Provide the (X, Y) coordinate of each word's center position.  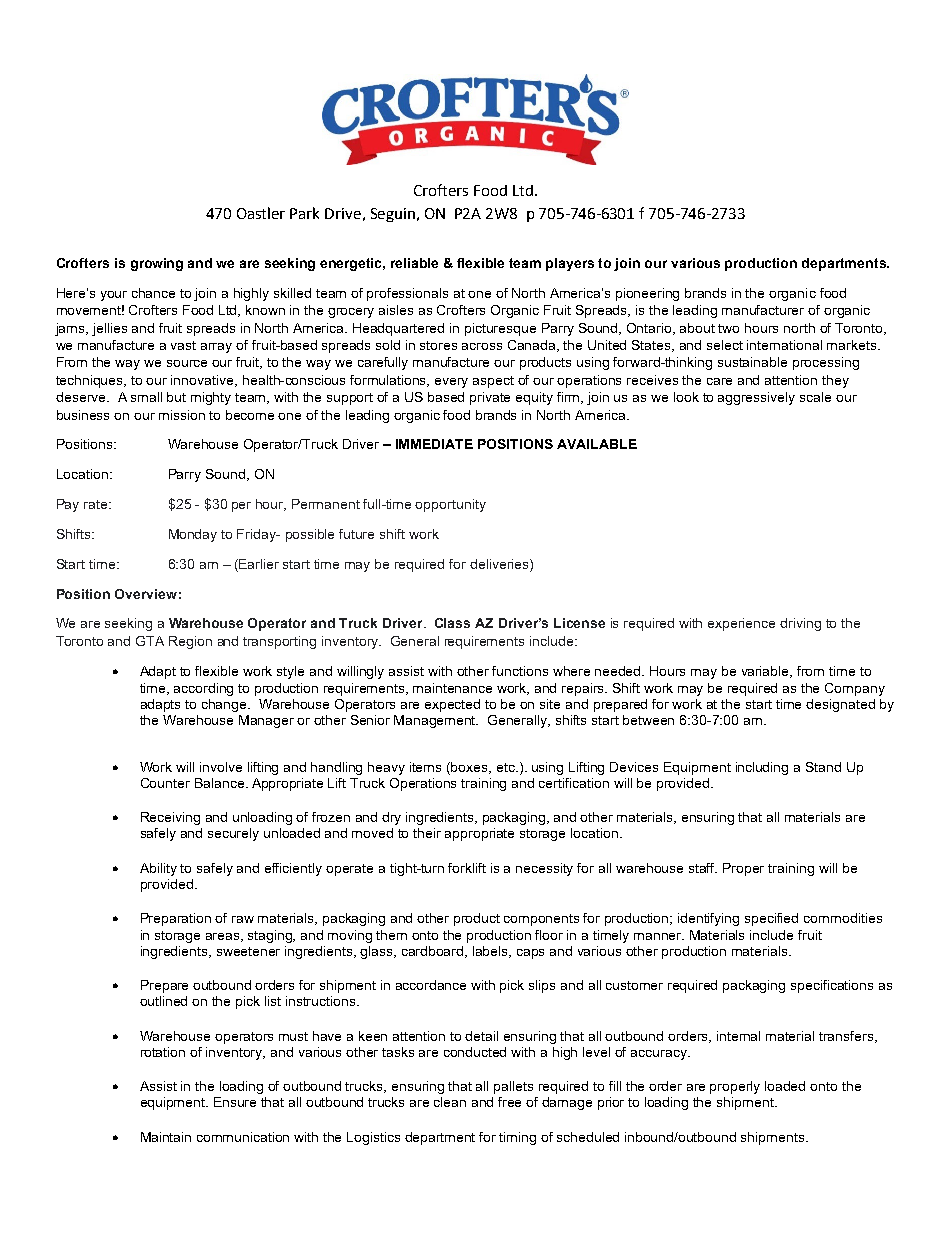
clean (450, 1102)
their (427, 833)
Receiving (170, 818)
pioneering (647, 294)
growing (157, 264)
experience (741, 624)
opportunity (450, 505)
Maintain (166, 1137)
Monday (193, 535)
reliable (414, 263)
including (762, 768)
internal (738, 1036)
